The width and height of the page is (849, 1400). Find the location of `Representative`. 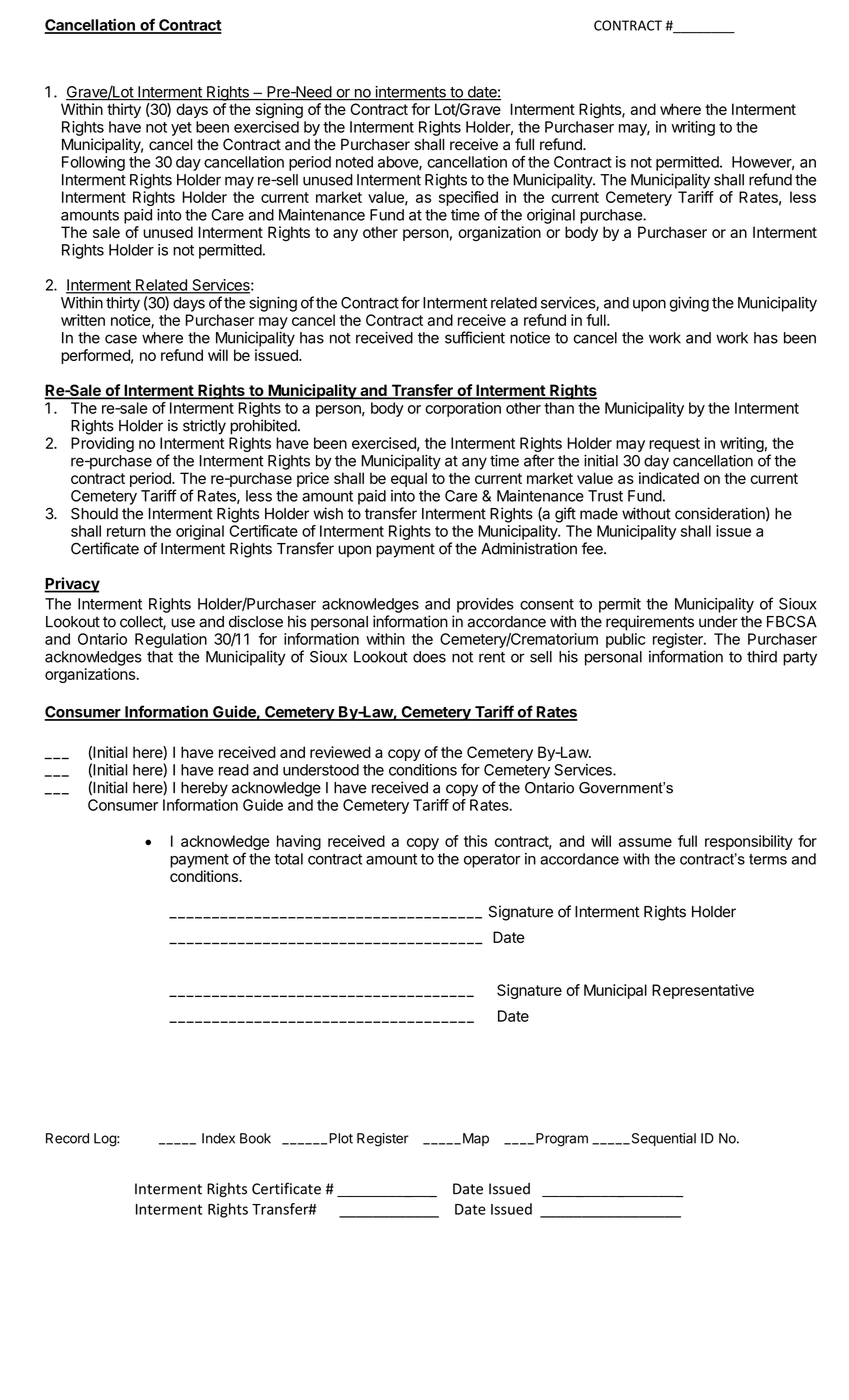

Representative is located at coordinates (703, 991).
